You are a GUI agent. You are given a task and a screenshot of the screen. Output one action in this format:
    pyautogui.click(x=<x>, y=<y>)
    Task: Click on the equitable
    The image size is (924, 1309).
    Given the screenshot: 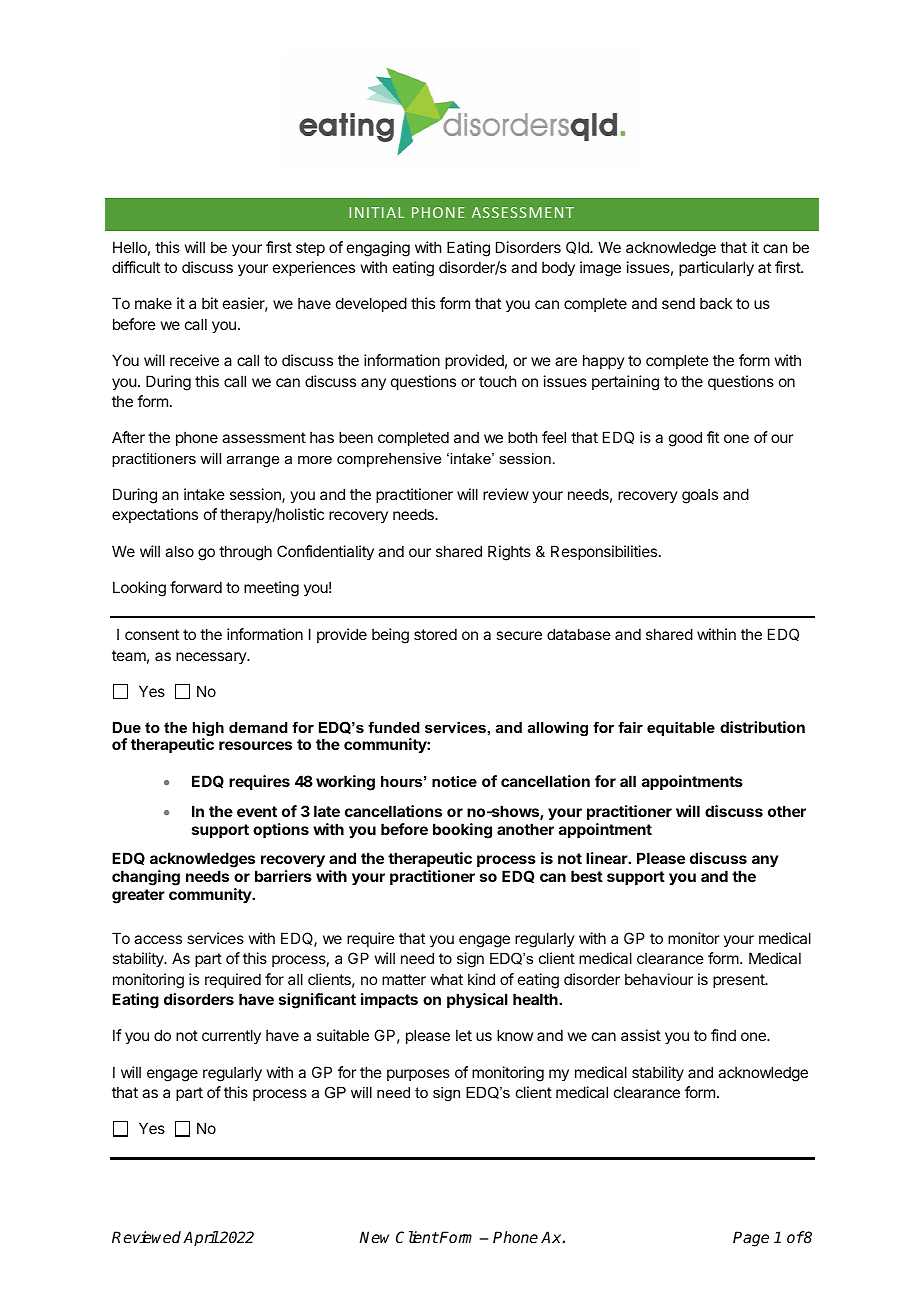 What is the action you would take?
    pyautogui.click(x=681, y=729)
